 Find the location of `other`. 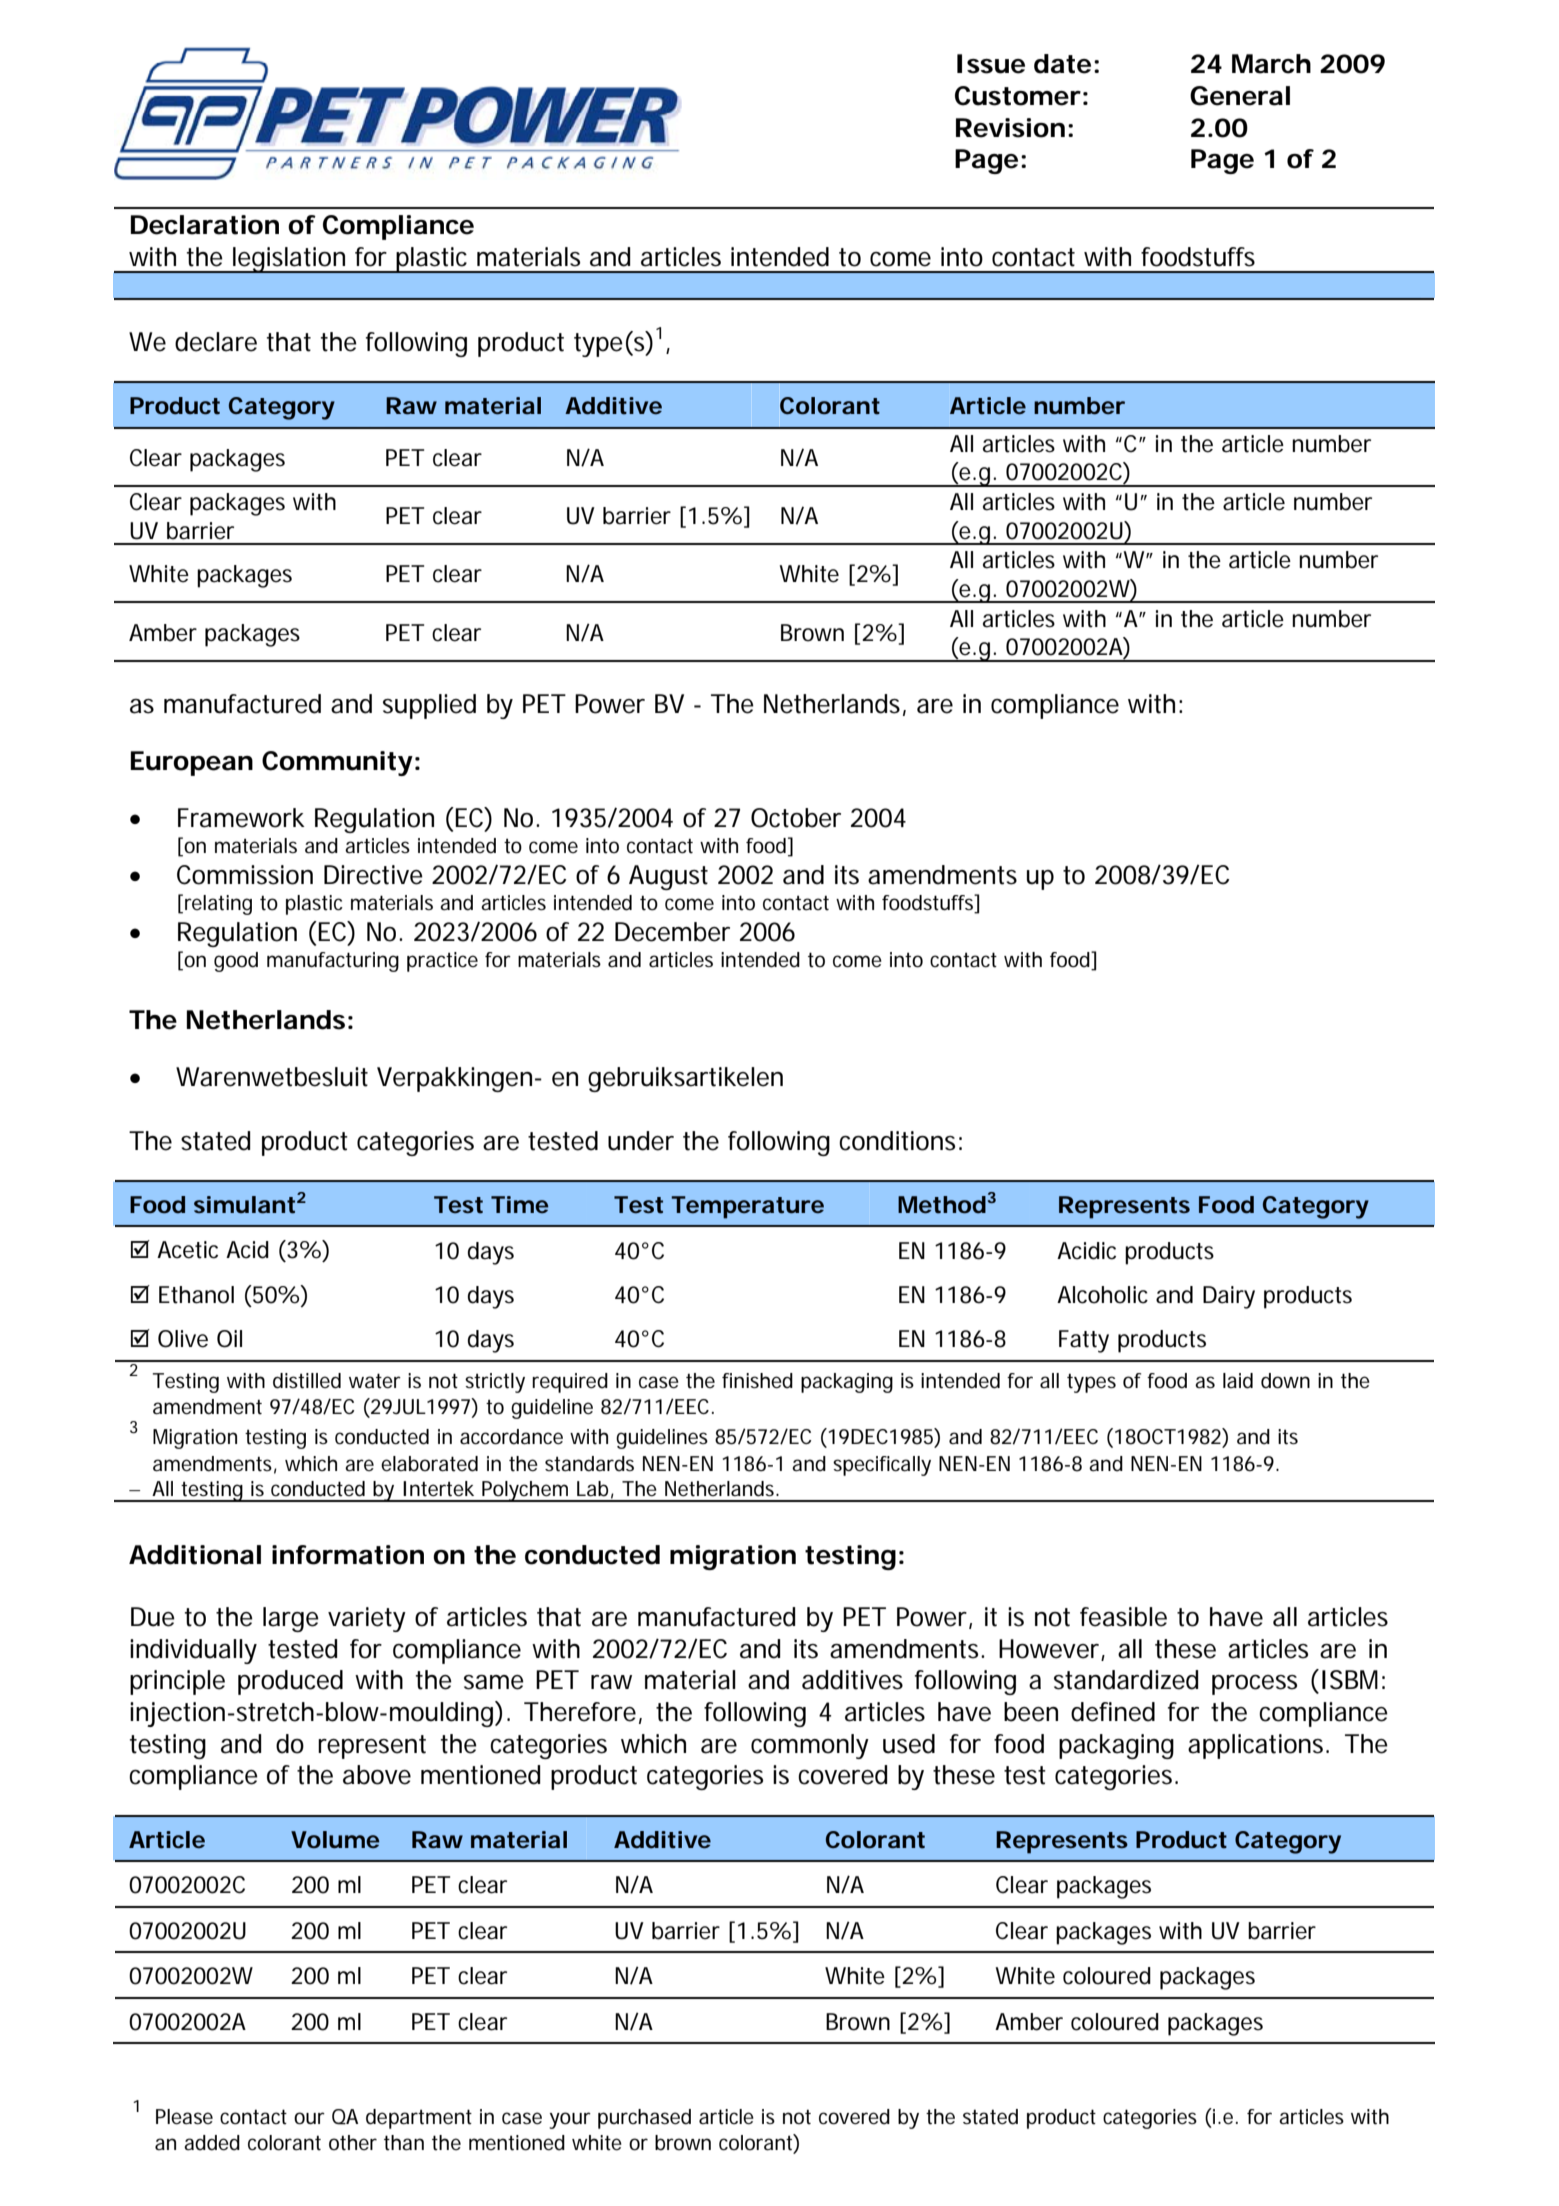

other is located at coordinates (353, 2143).
